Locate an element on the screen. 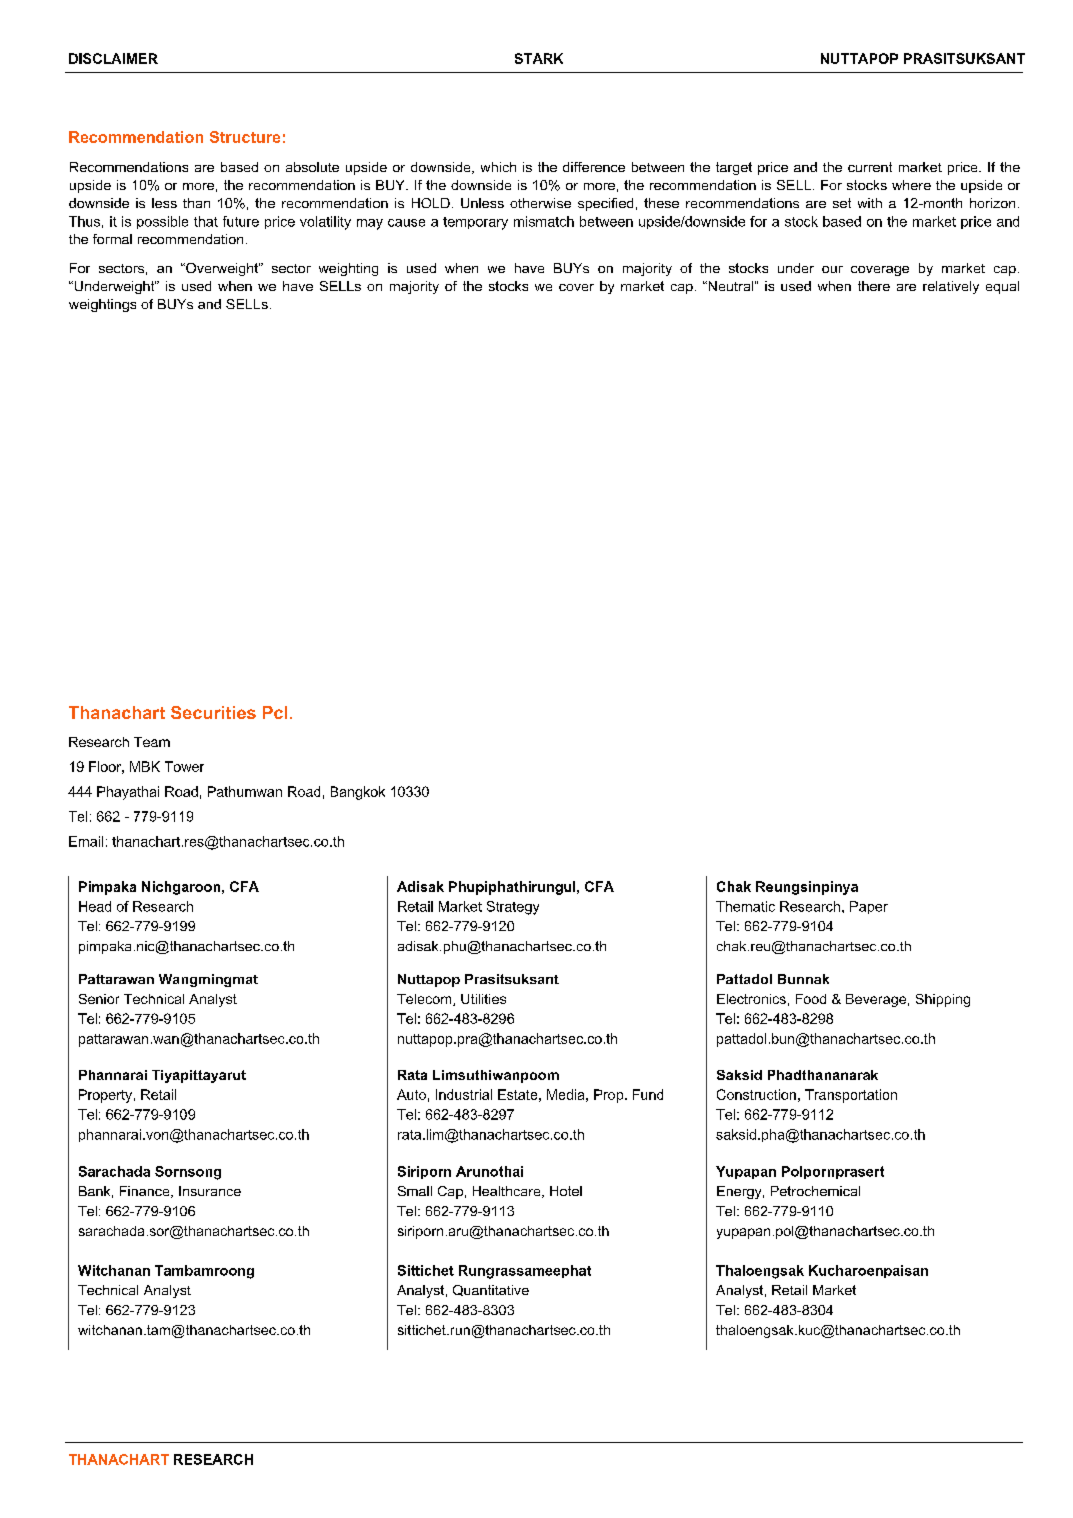 The height and width of the screenshot is (1518, 1073). current is located at coordinates (870, 167).
